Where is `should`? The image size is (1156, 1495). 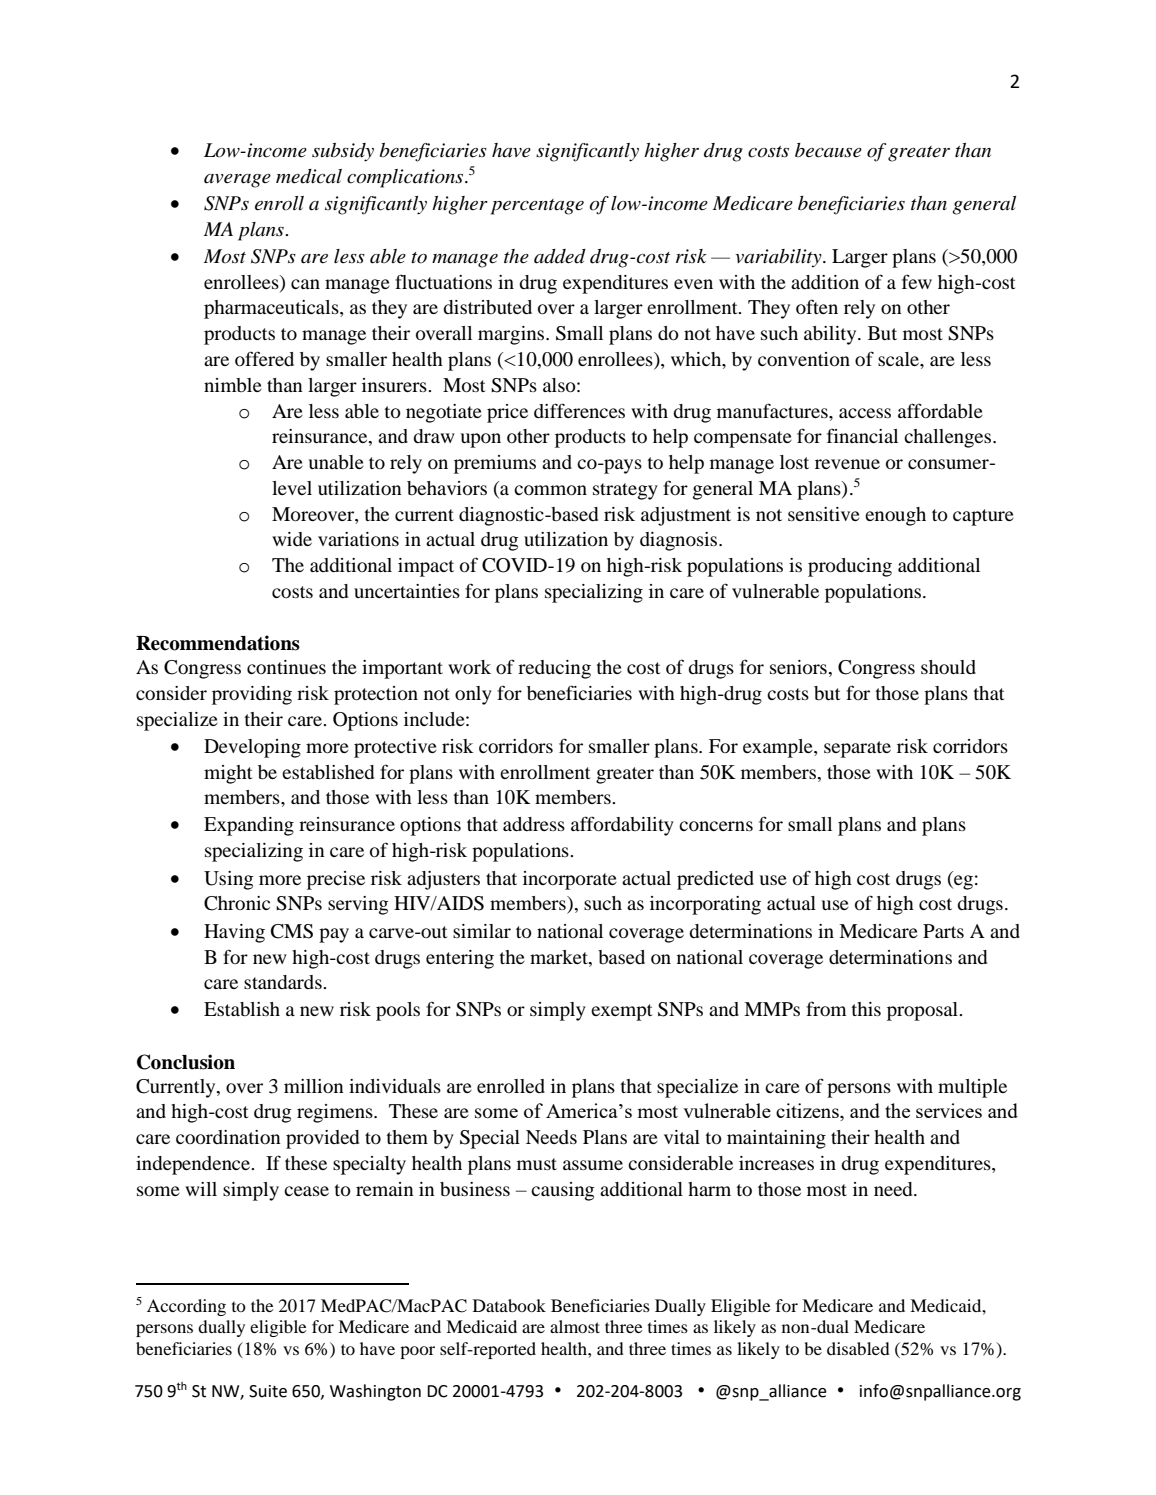
should is located at coordinates (948, 667).
